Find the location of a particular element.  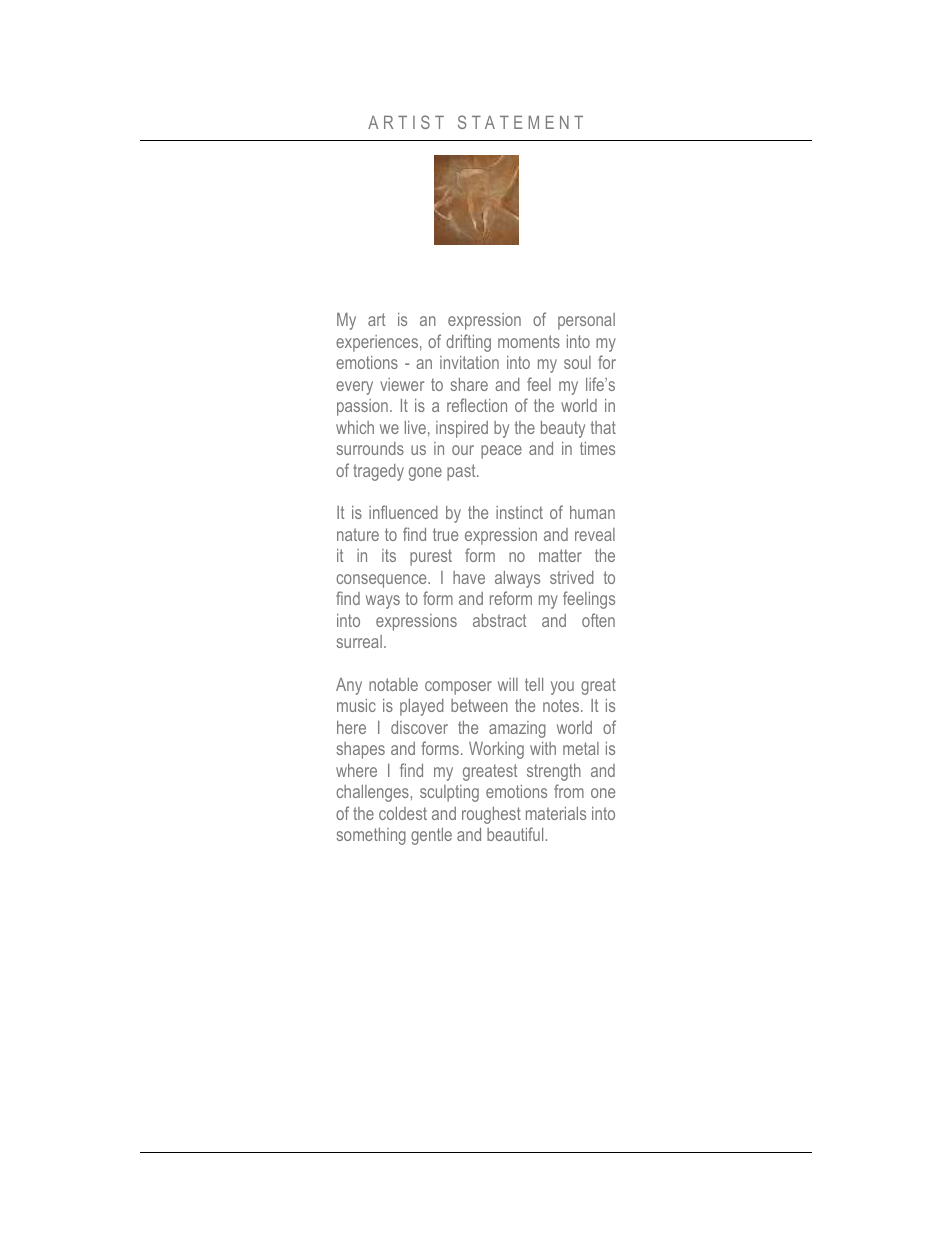

past is located at coordinates (462, 472).
